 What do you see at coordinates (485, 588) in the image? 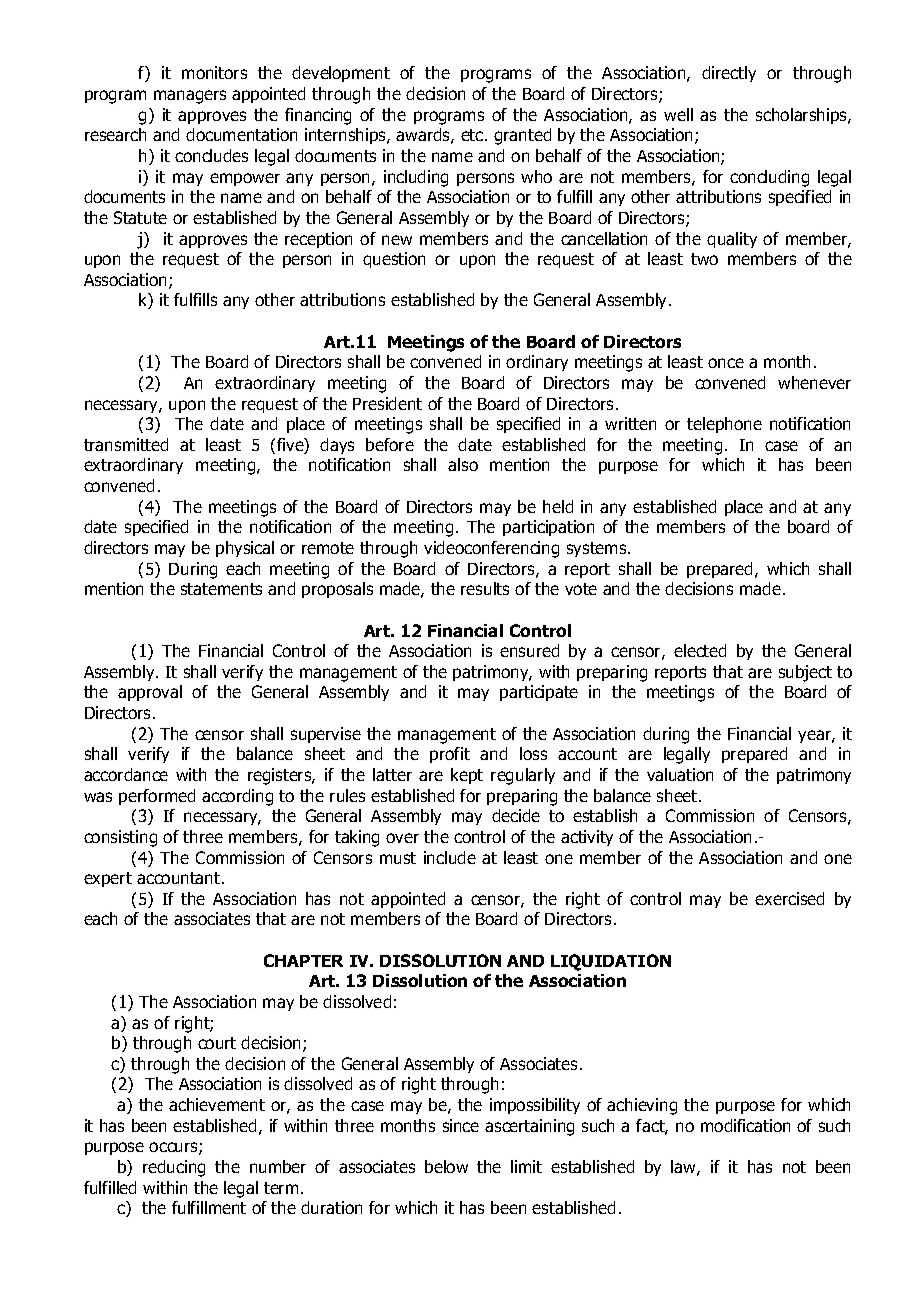
I see `results` at bounding box center [485, 588].
